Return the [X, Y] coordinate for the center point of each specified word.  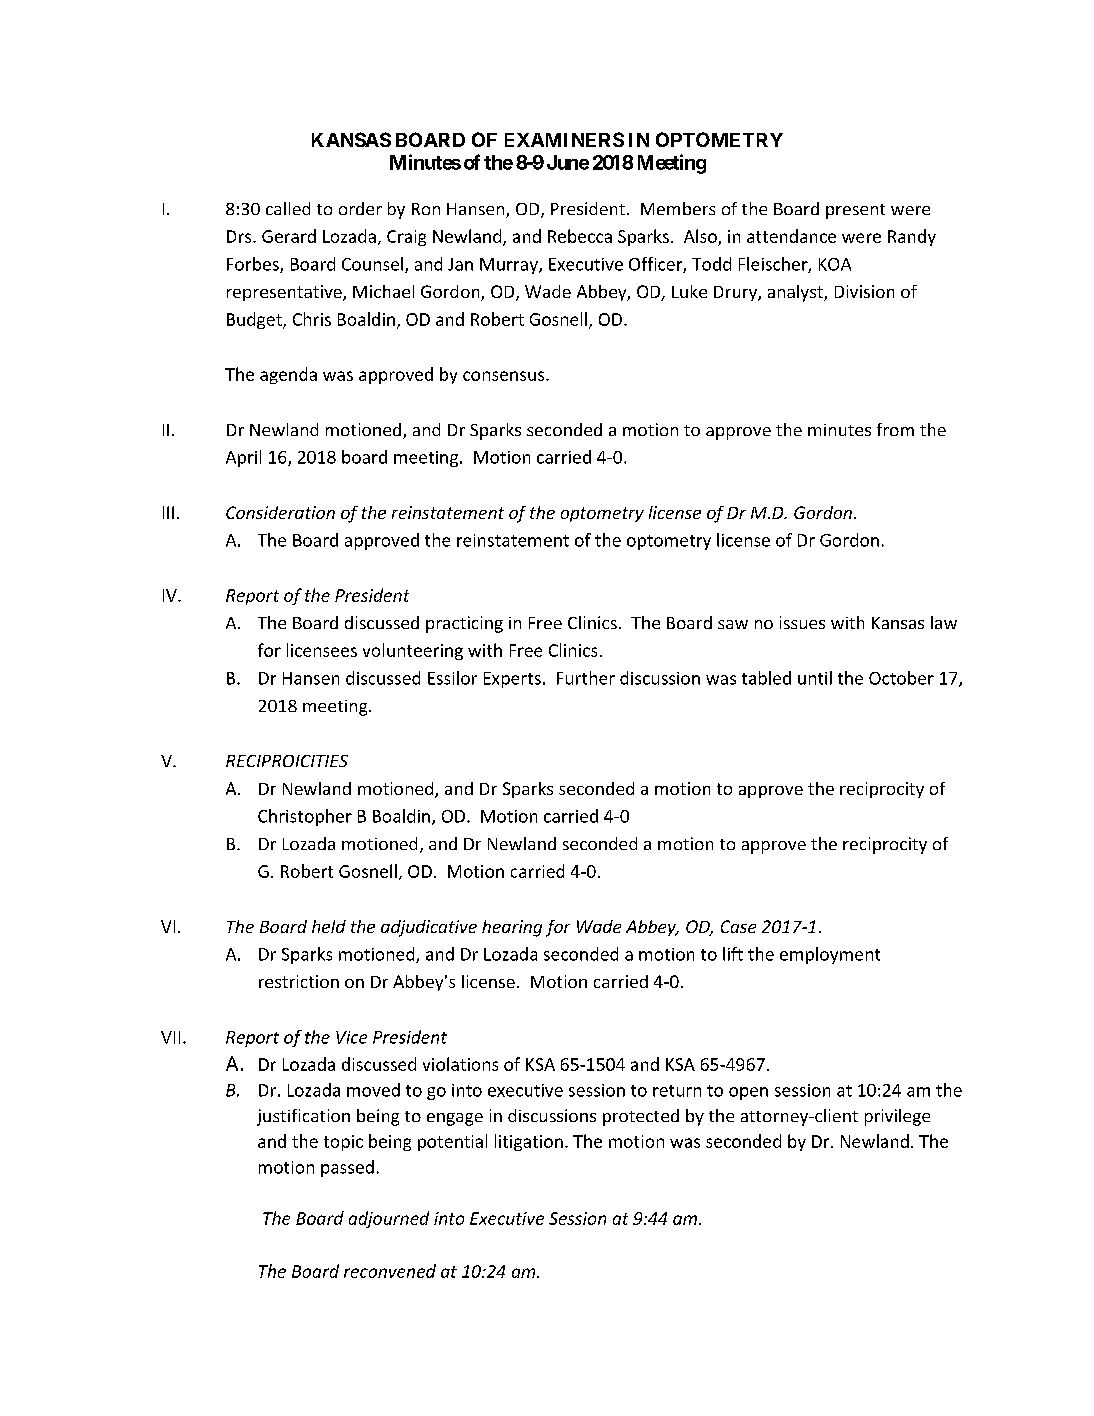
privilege [897, 1117]
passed [347, 1168]
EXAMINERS [564, 139]
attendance [791, 236]
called [288, 208]
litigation [529, 1142]
